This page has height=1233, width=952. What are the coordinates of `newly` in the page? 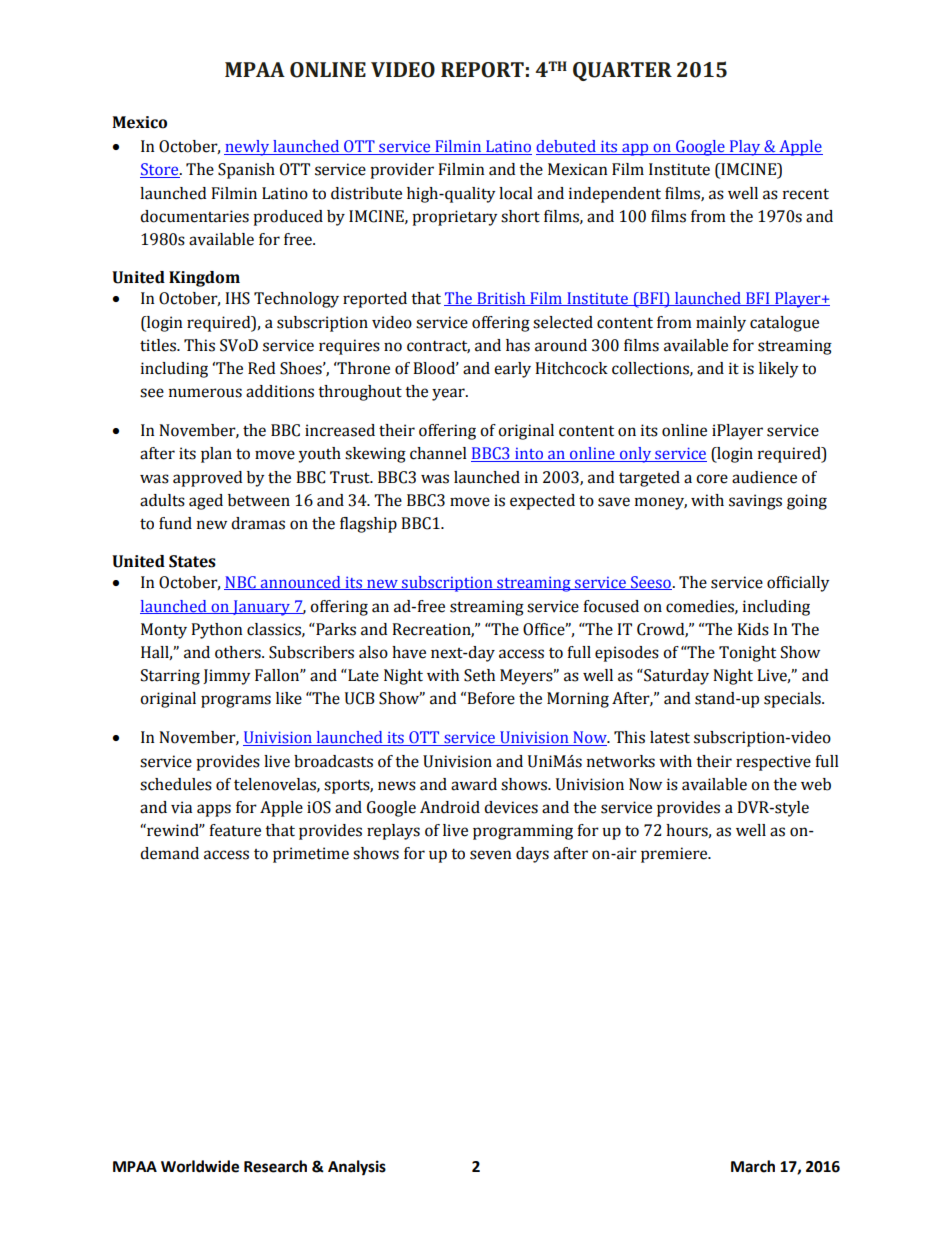 It's located at (248, 148).
